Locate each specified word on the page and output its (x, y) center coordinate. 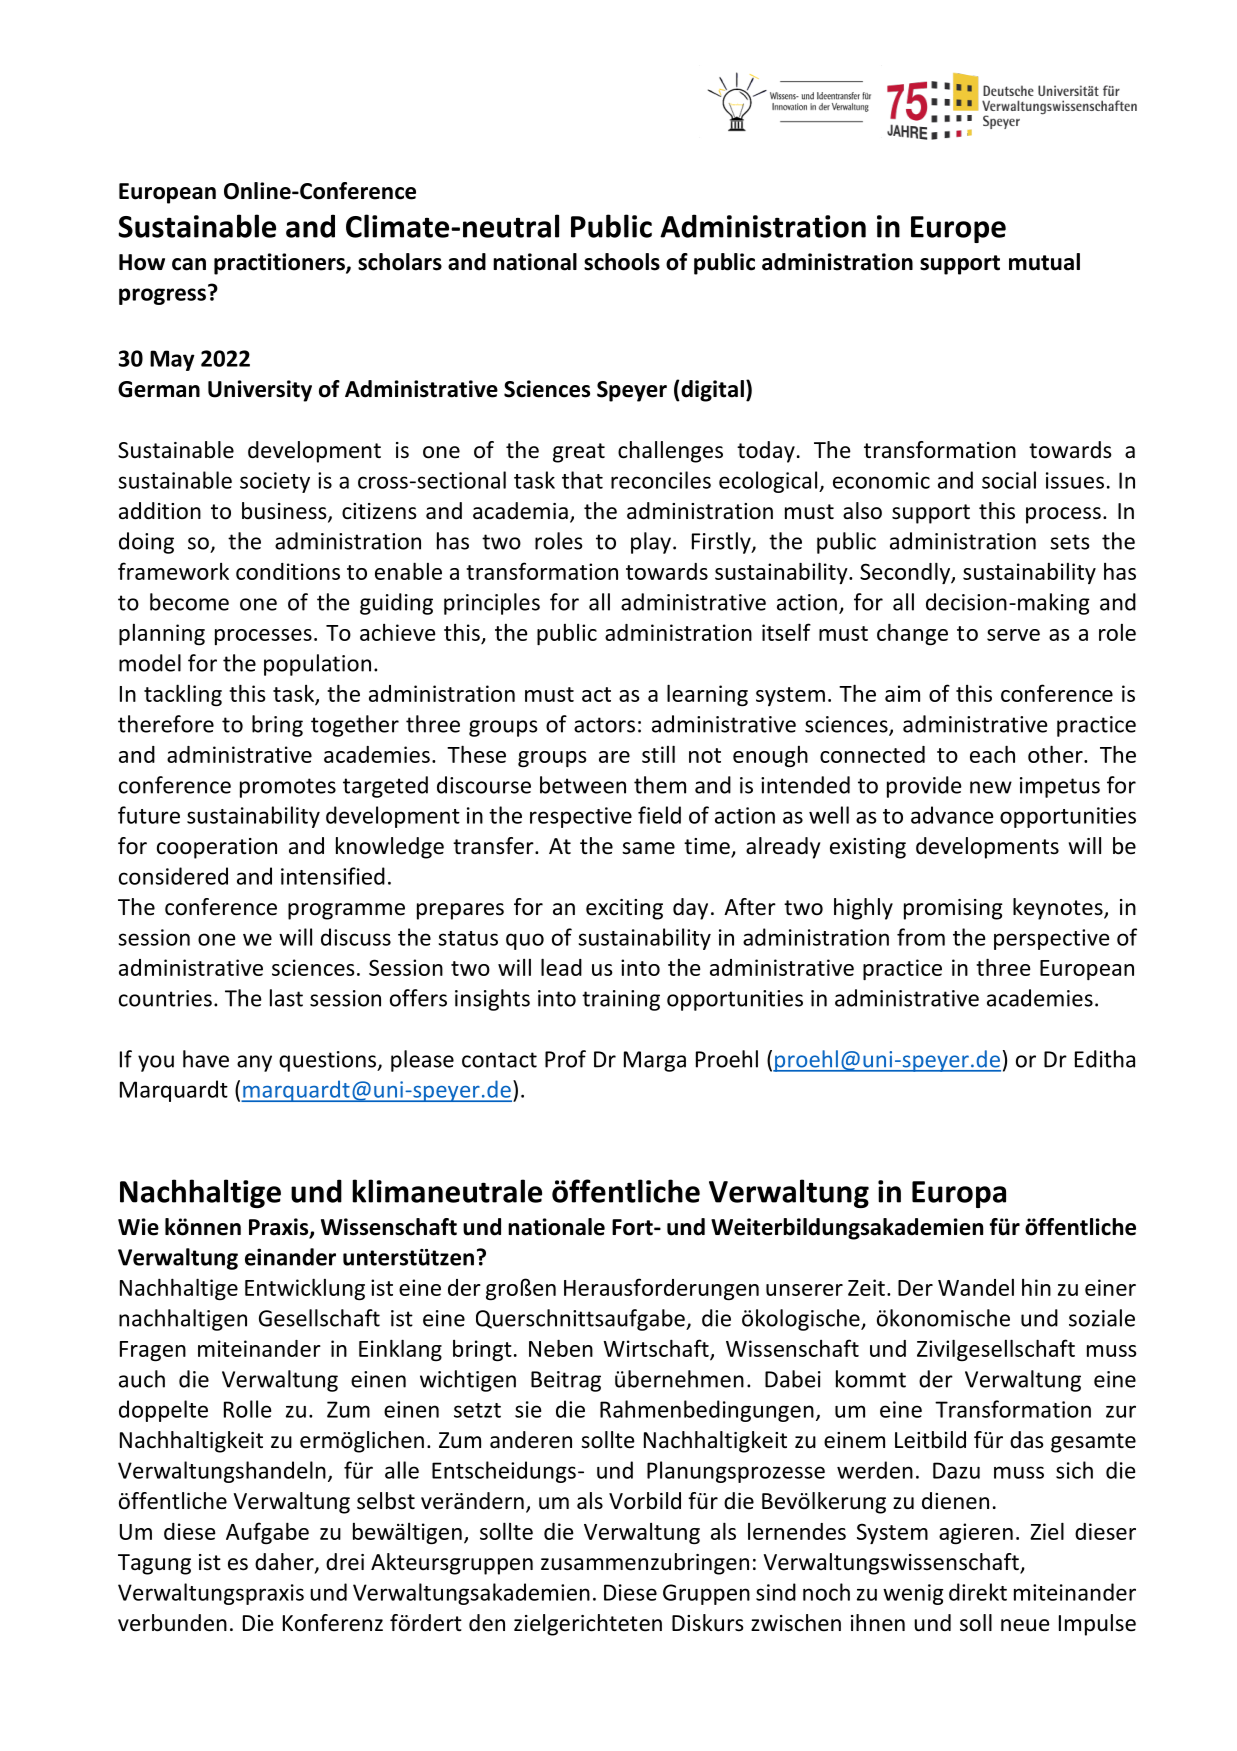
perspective (1052, 939)
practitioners (280, 264)
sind (776, 1592)
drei (345, 1562)
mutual (1044, 262)
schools (622, 262)
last (286, 998)
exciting (624, 909)
